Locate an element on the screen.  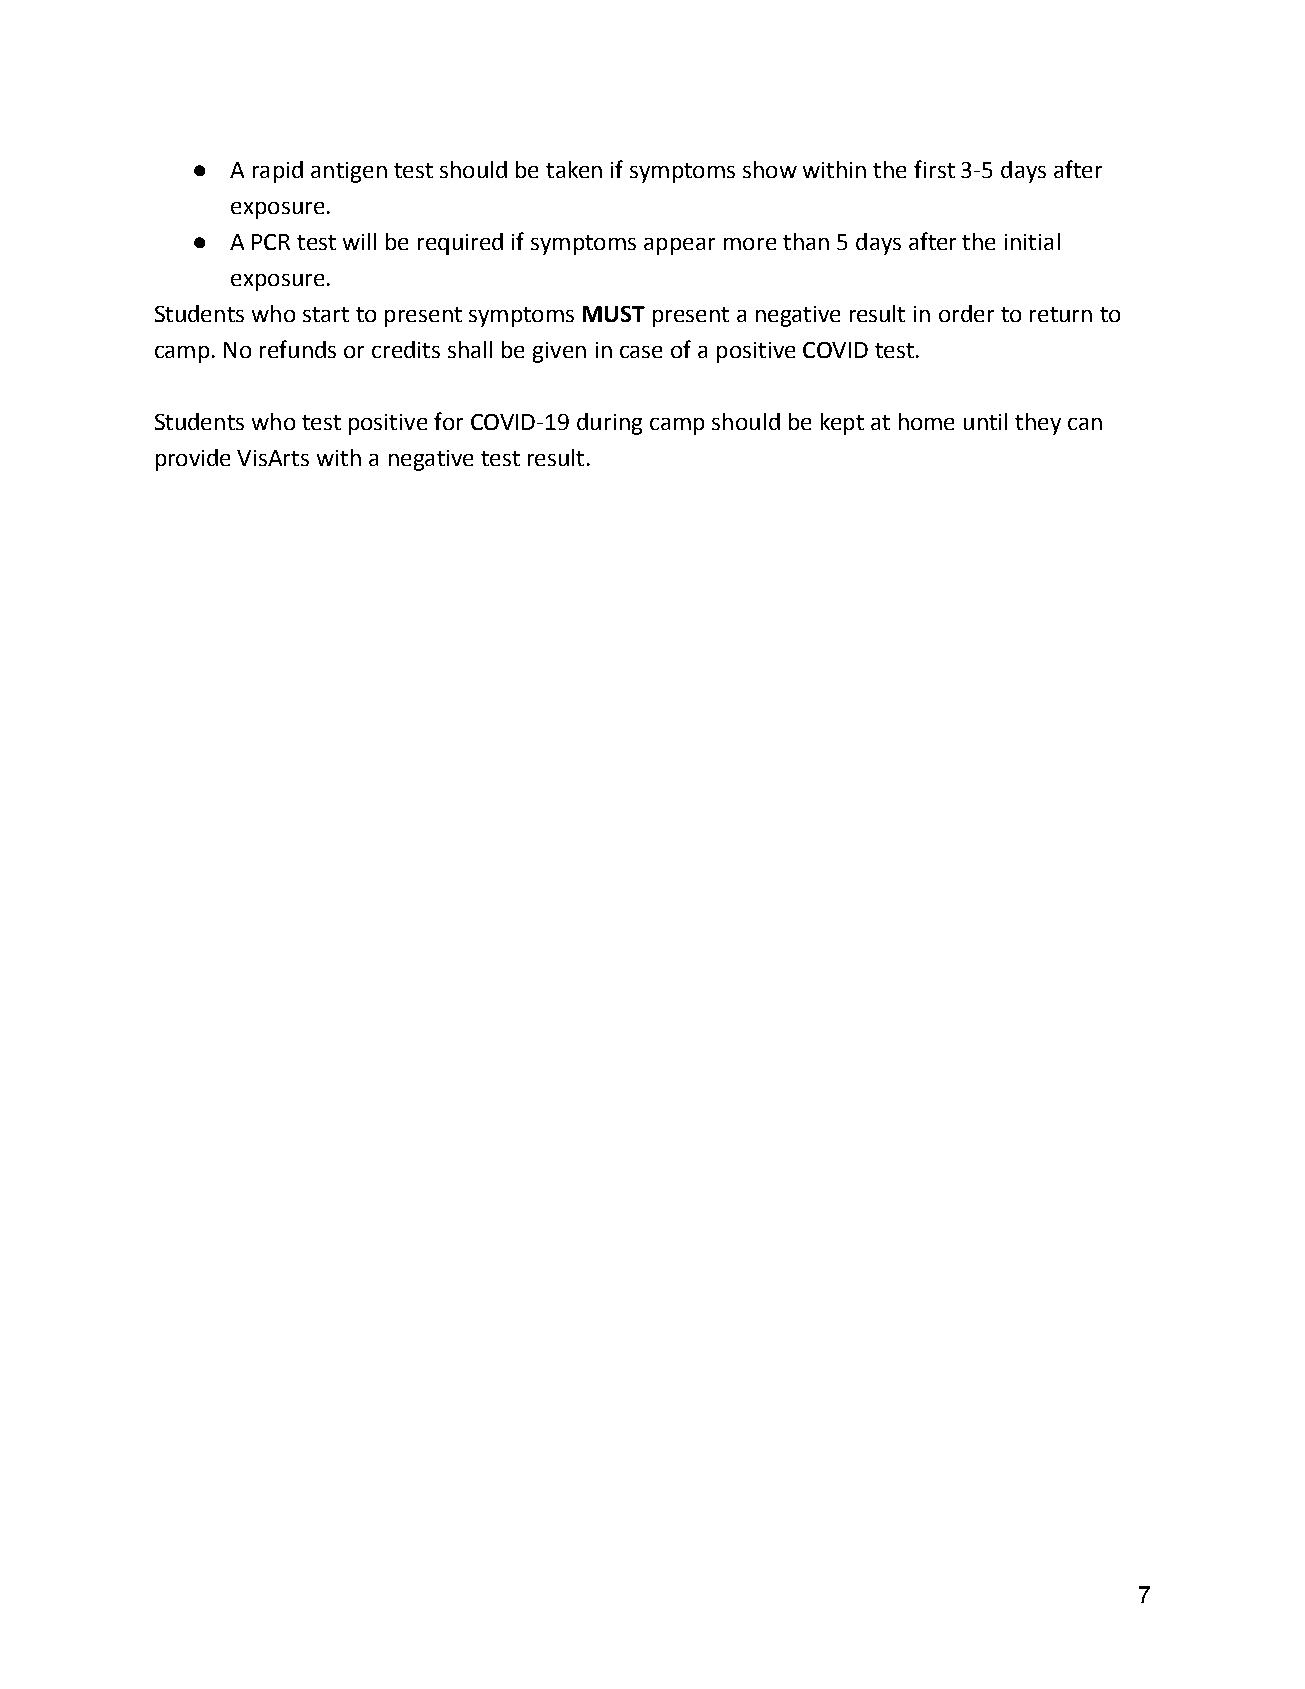
taken is located at coordinates (574, 169).
